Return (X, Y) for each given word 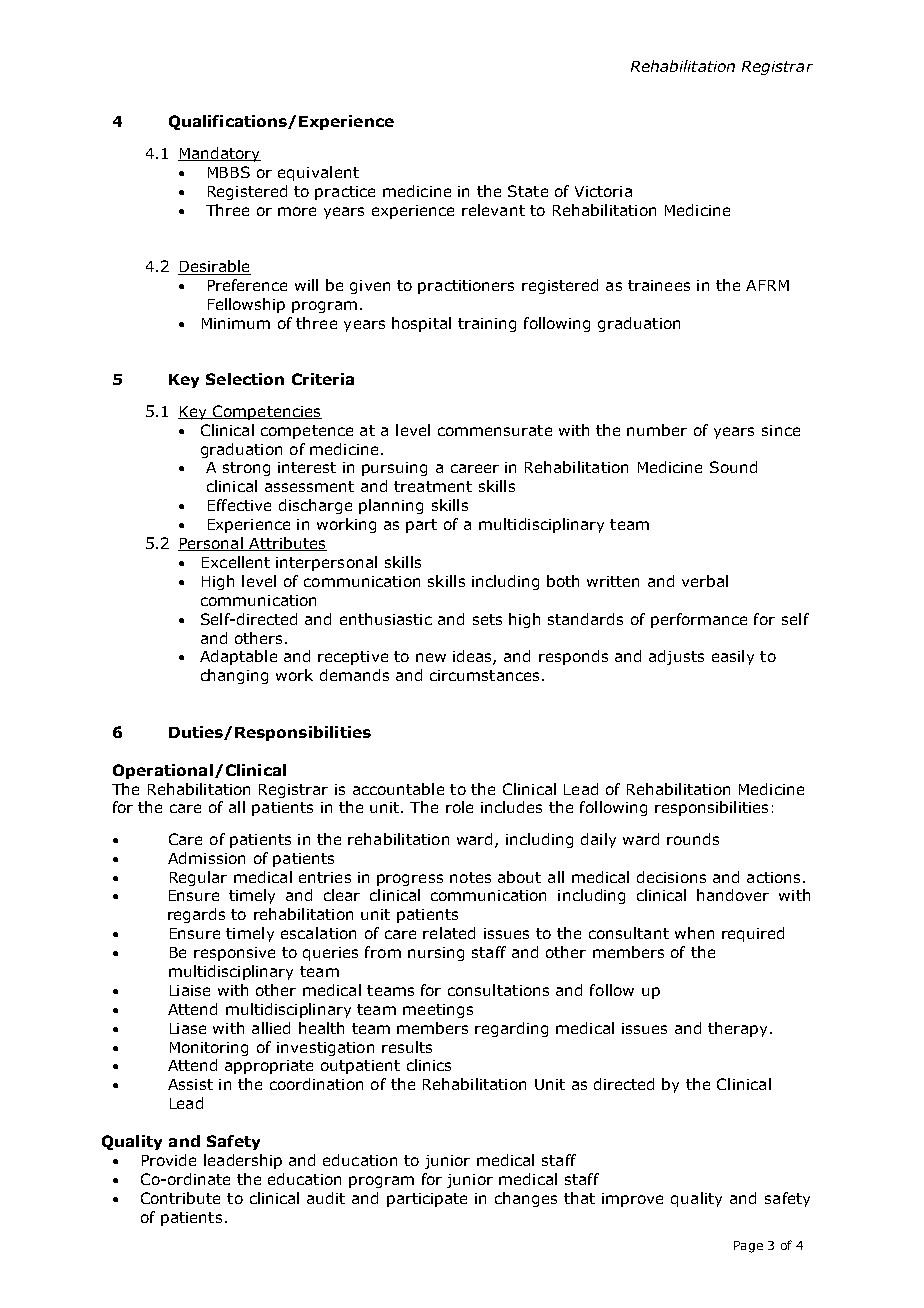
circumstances (484, 675)
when (694, 933)
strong (246, 469)
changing (234, 676)
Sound (733, 467)
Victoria (603, 191)
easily (733, 657)
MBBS (229, 172)
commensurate (495, 430)
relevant (493, 210)
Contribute (180, 1198)
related (449, 933)
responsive (234, 954)
